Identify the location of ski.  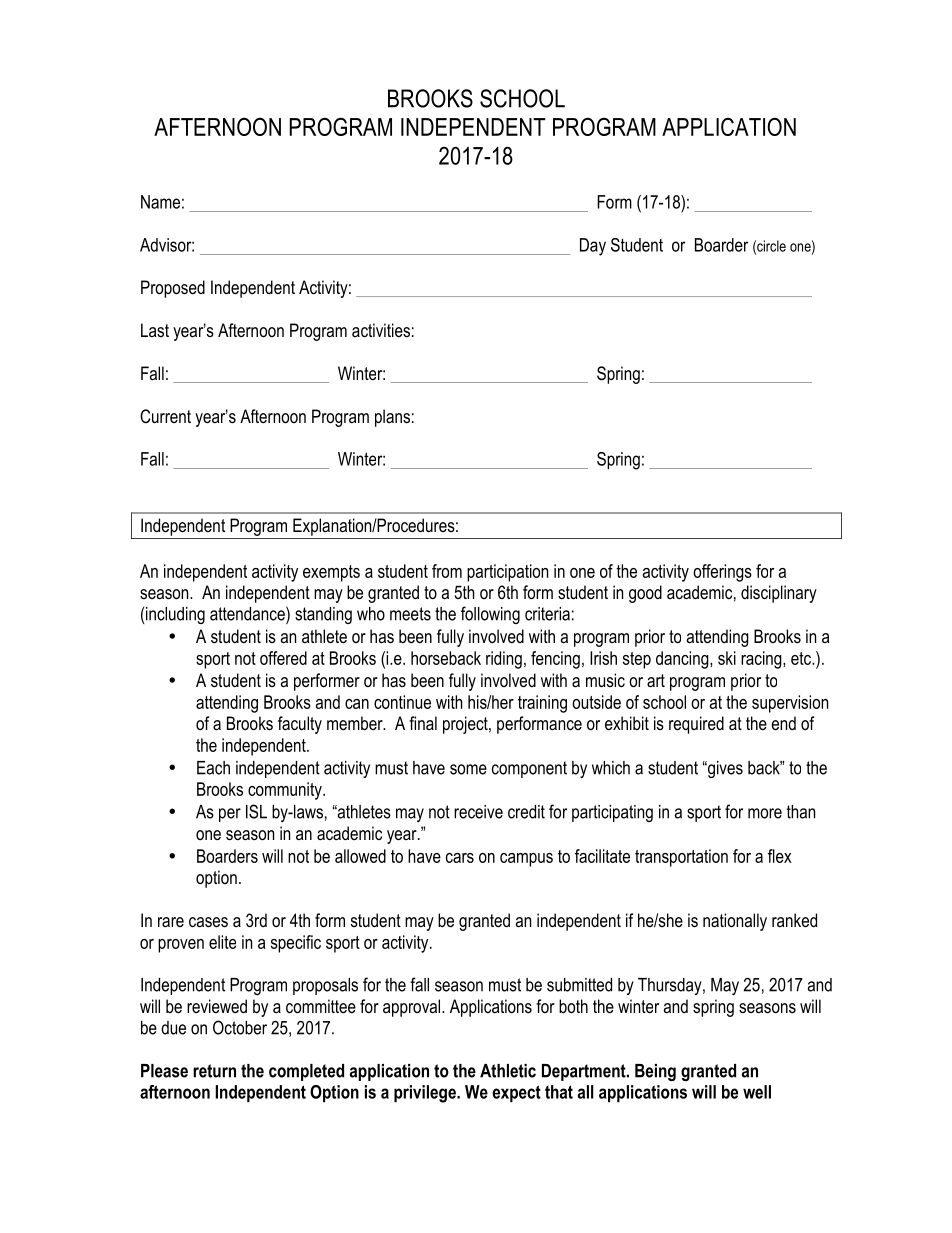
(727, 658).
